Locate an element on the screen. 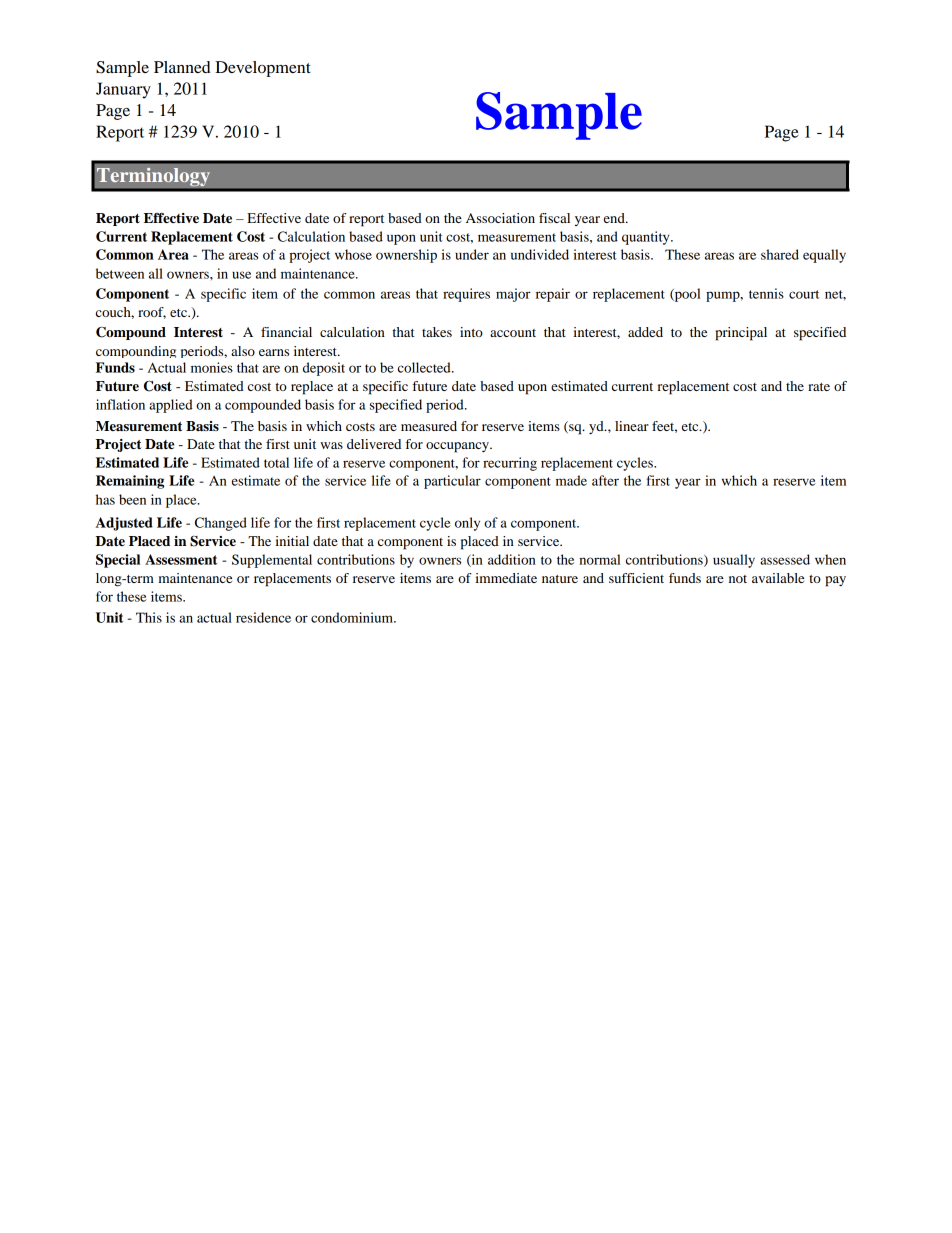 Image resolution: width=952 pixels, height=1233 pixels. principal is located at coordinates (741, 334).
